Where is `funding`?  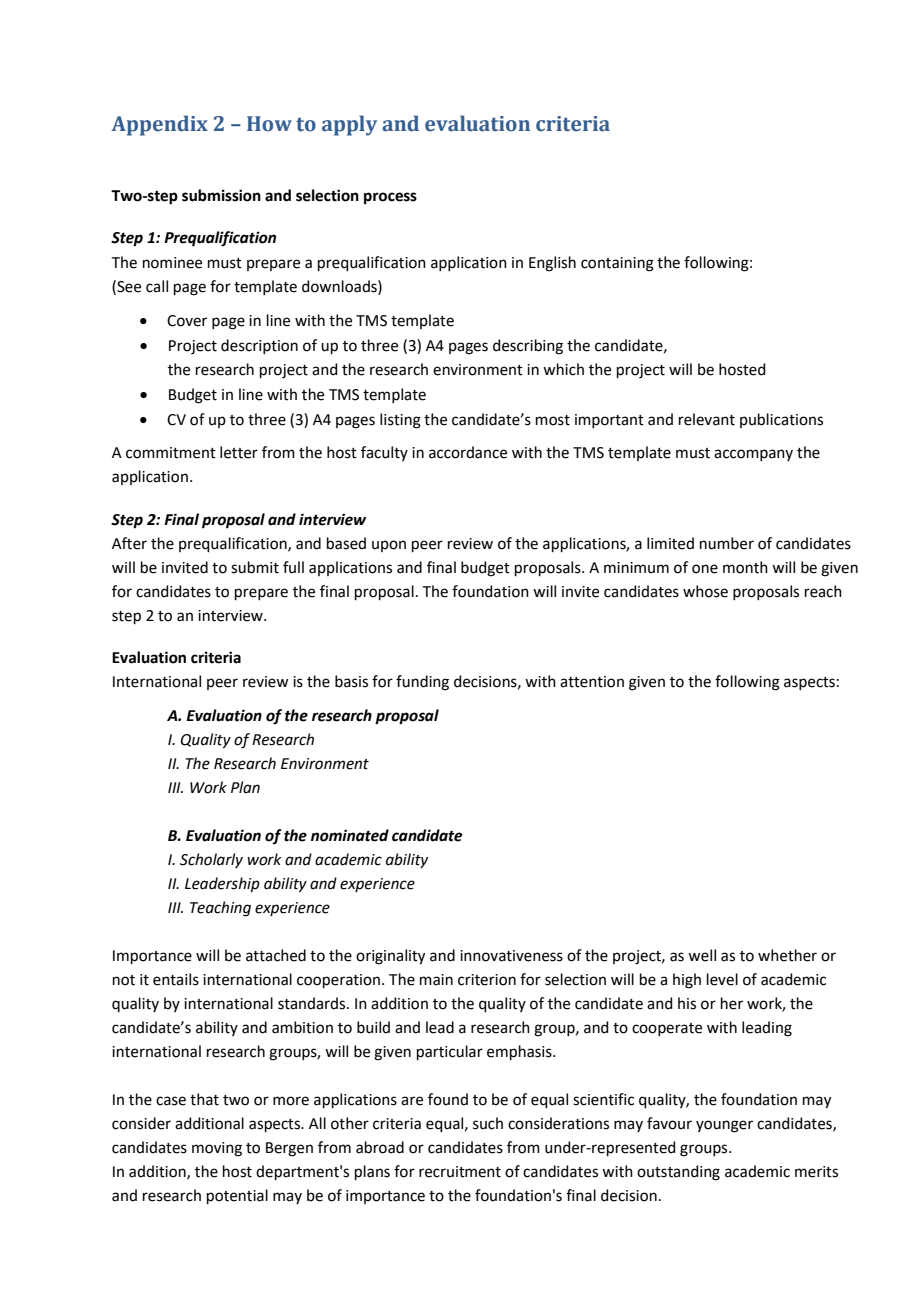 funding is located at coordinates (422, 683).
